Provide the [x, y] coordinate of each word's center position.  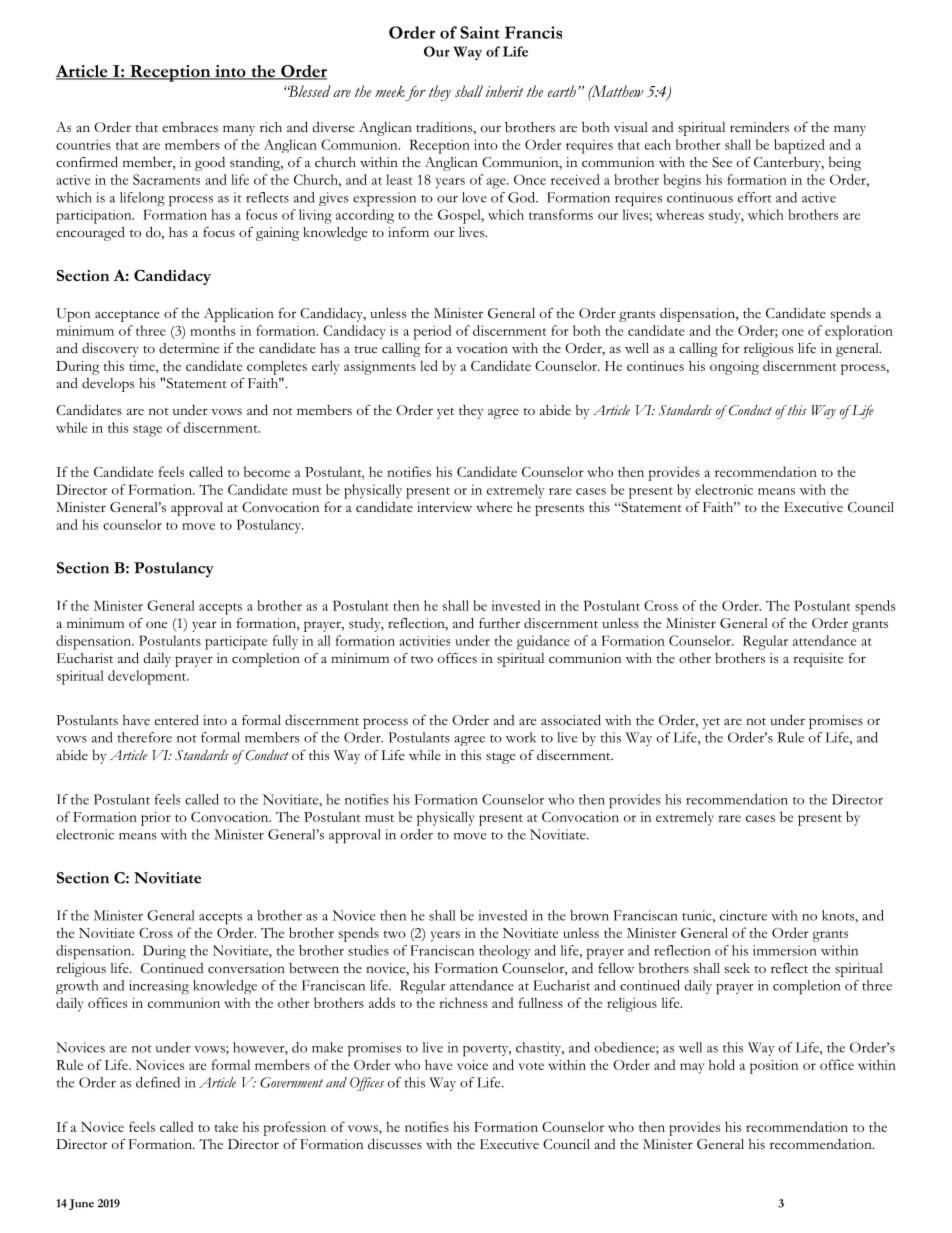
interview [444, 507]
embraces [190, 127]
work [521, 737]
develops [108, 385]
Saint [479, 32]
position [774, 1067]
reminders [759, 127]
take [226, 1126]
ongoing [734, 368]
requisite [818, 660]
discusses [395, 1144]
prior [156, 819]
